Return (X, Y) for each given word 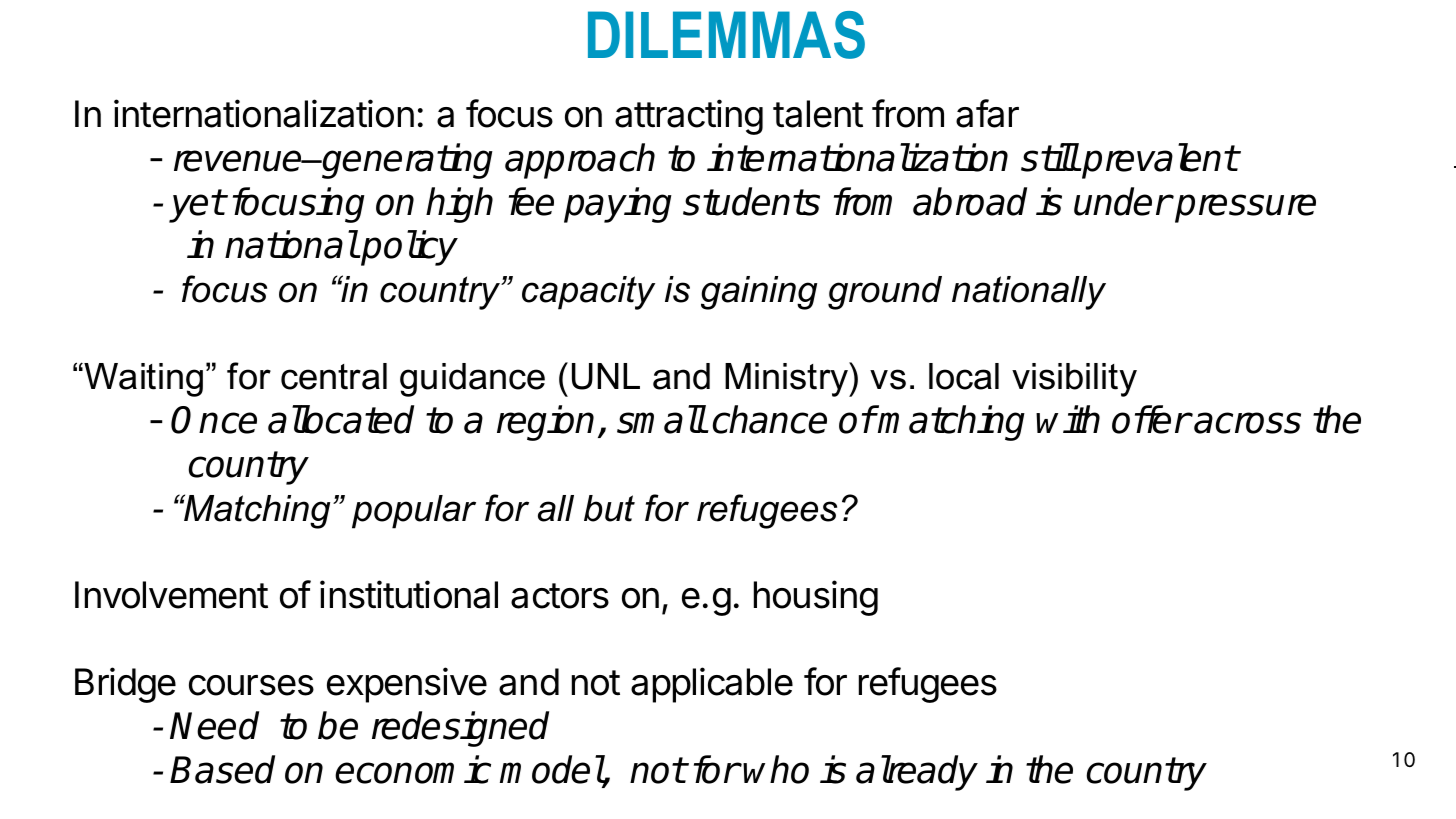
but (609, 508)
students (751, 201)
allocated (341, 419)
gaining (759, 293)
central (334, 376)
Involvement (171, 595)
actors (560, 596)
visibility (1074, 380)
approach (580, 161)
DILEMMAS (726, 35)
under (1122, 201)
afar (987, 113)
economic (413, 769)
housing (816, 598)
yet (197, 206)
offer (1151, 419)
